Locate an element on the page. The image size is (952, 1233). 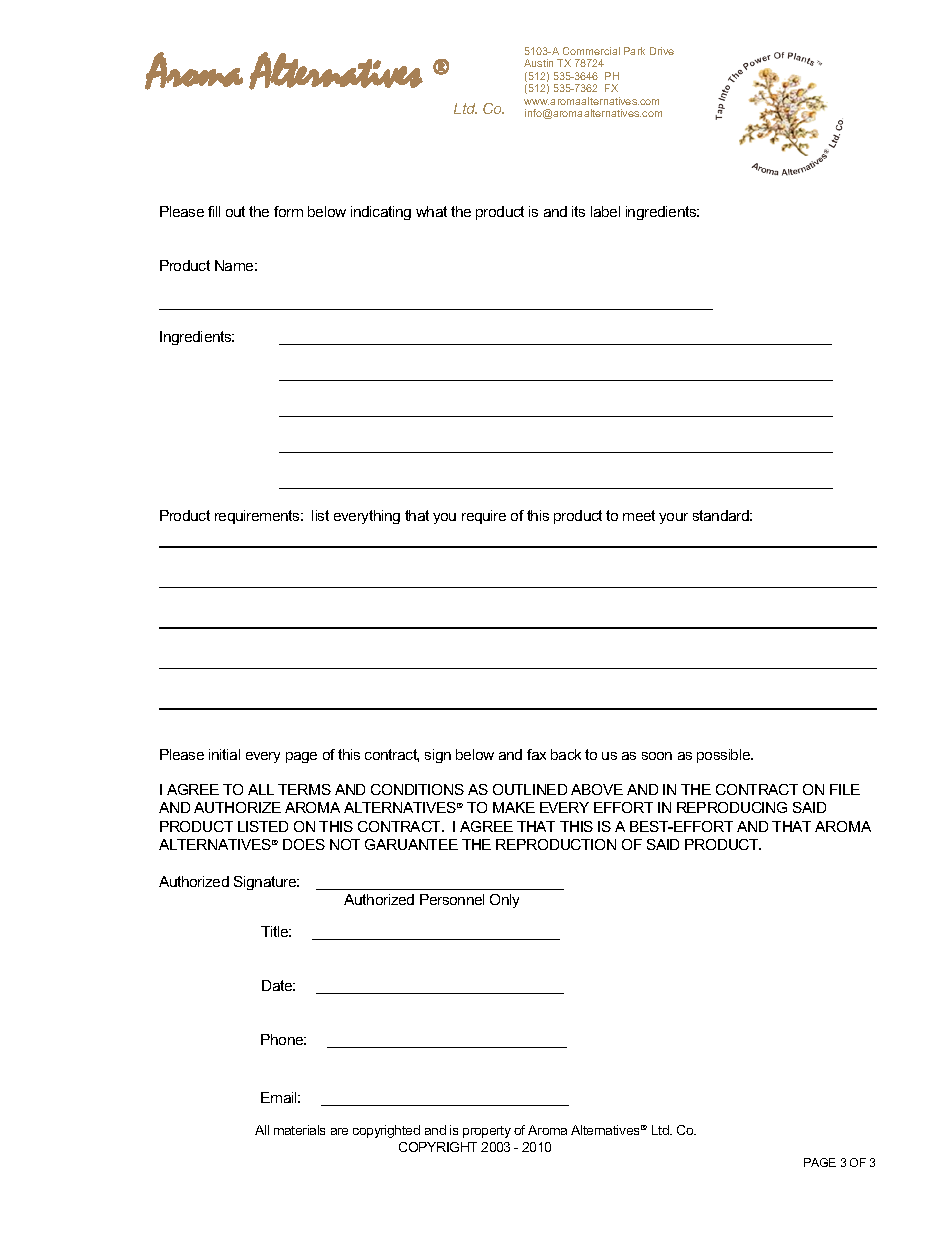
fill is located at coordinates (214, 211).
